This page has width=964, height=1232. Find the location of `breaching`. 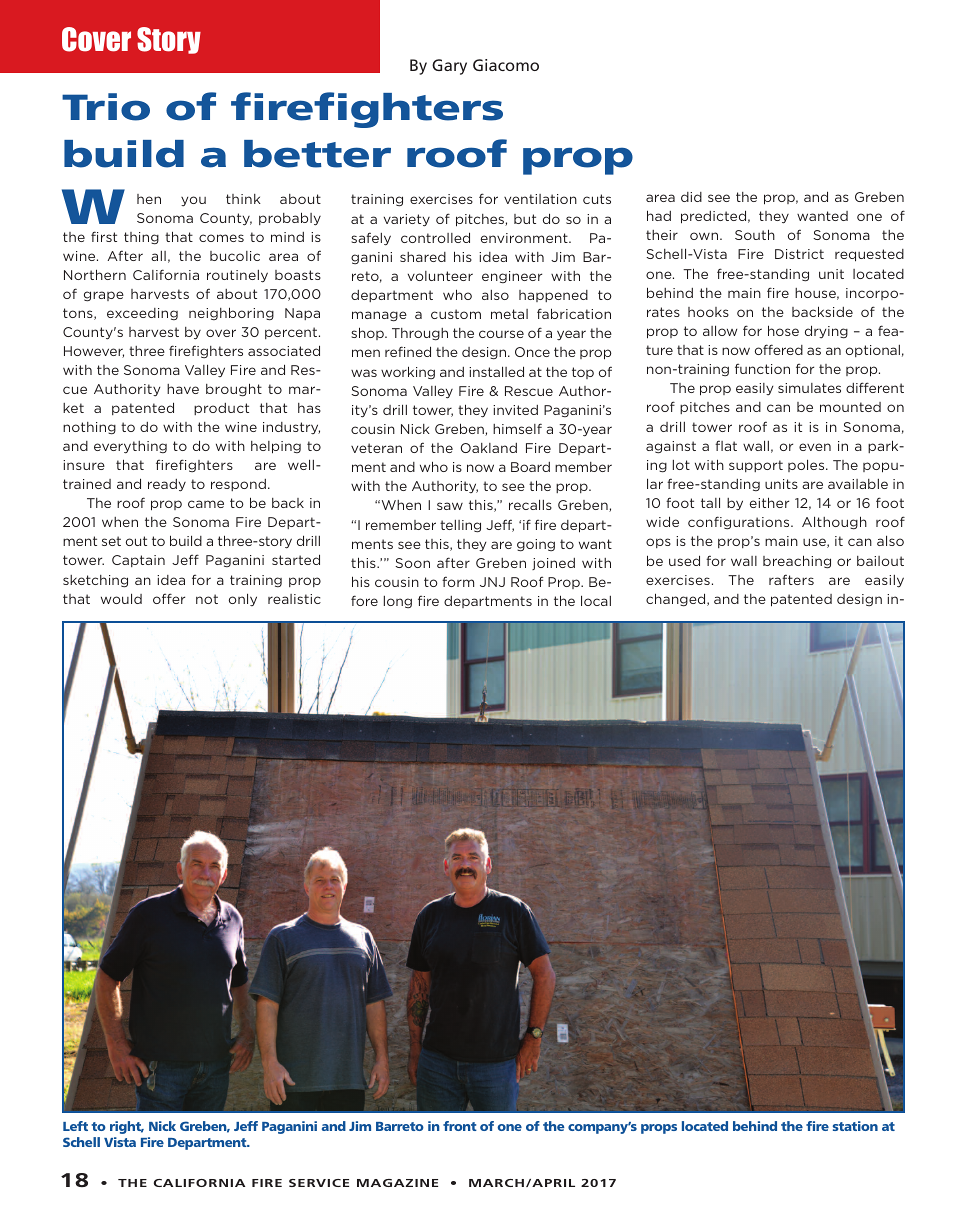

breaching is located at coordinates (797, 562).
